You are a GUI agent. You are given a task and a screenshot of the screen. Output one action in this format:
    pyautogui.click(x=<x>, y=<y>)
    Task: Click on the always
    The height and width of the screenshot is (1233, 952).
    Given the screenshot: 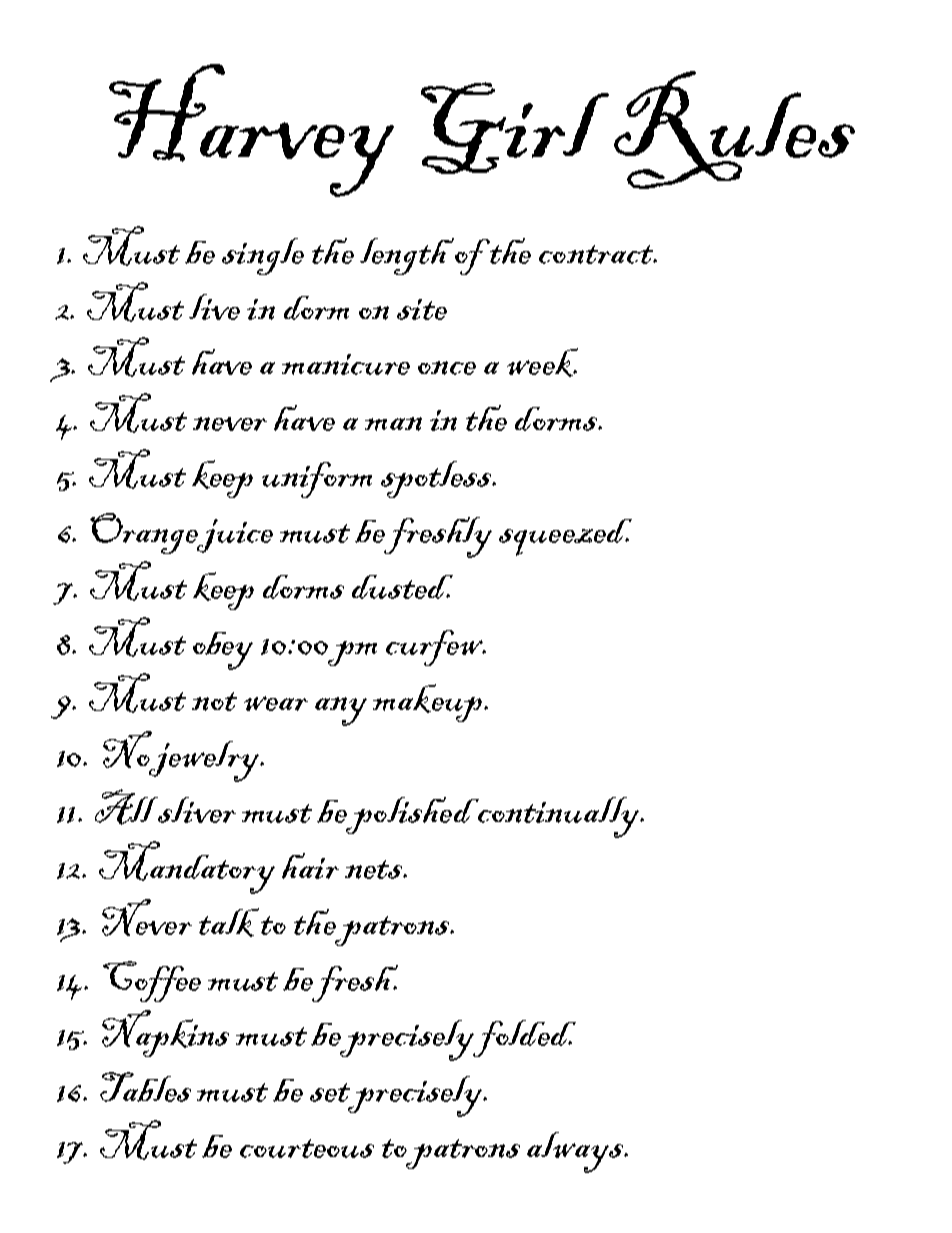 What is the action you would take?
    pyautogui.click(x=577, y=1152)
